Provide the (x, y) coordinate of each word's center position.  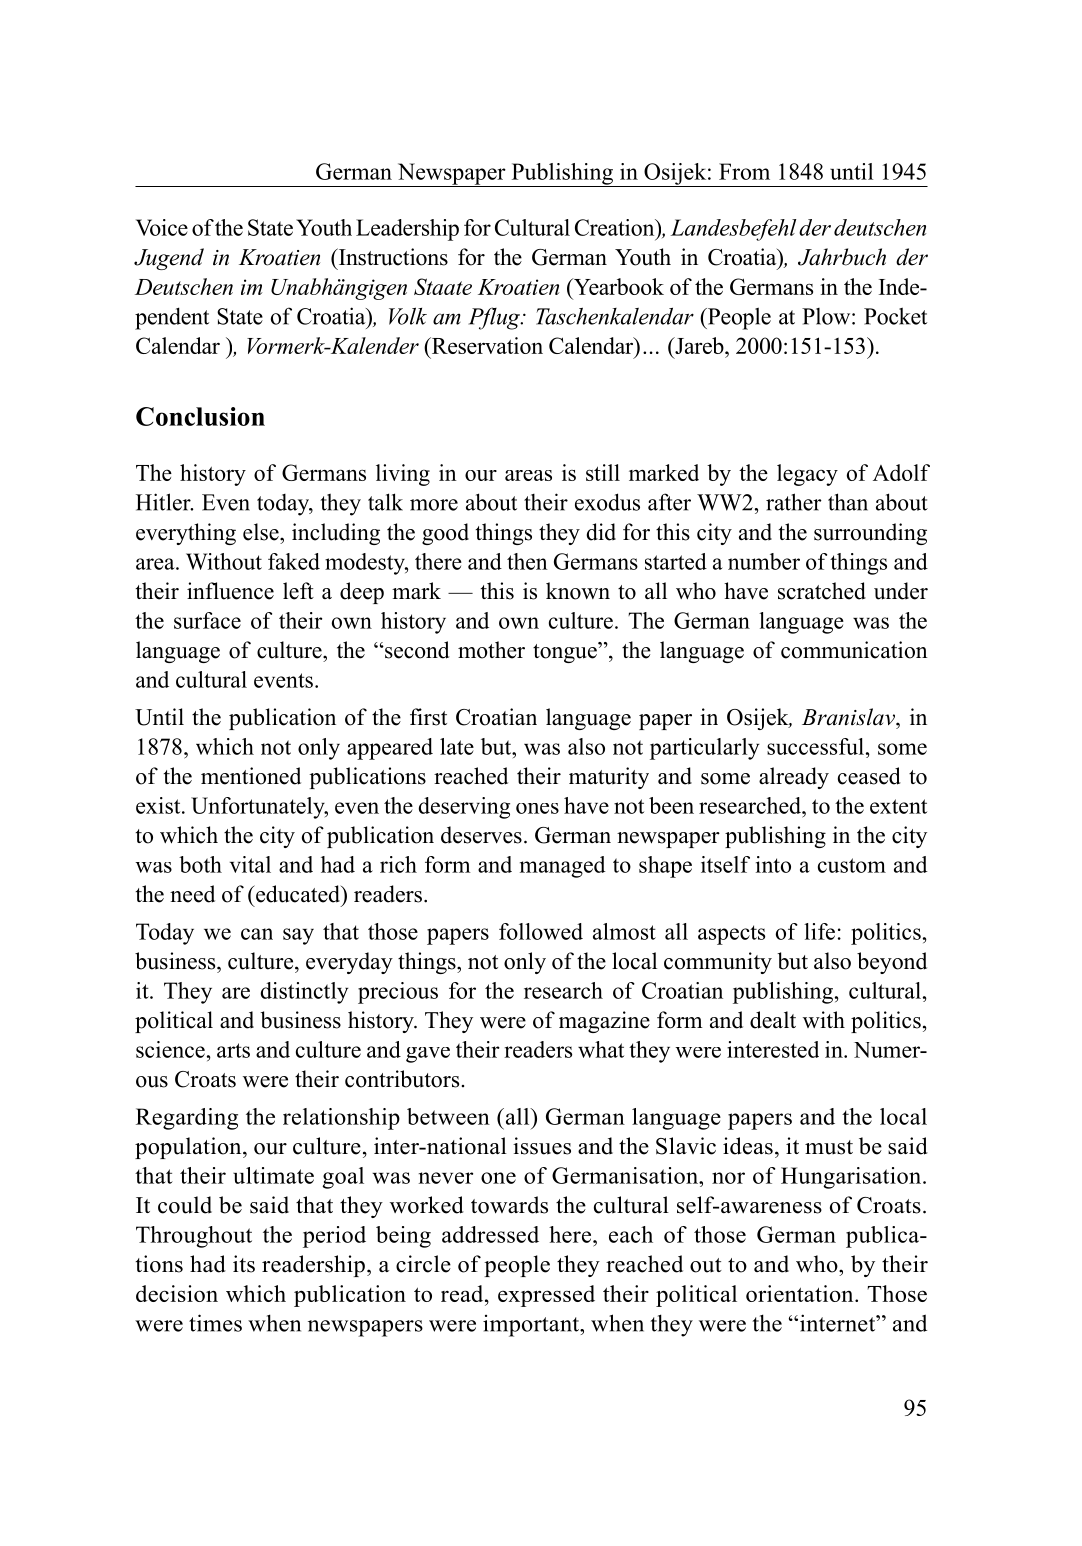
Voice (162, 227)
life (819, 931)
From (744, 171)
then (527, 561)
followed (541, 931)
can (257, 934)
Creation (616, 227)
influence (230, 591)
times (215, 1323)
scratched (822, 591)
